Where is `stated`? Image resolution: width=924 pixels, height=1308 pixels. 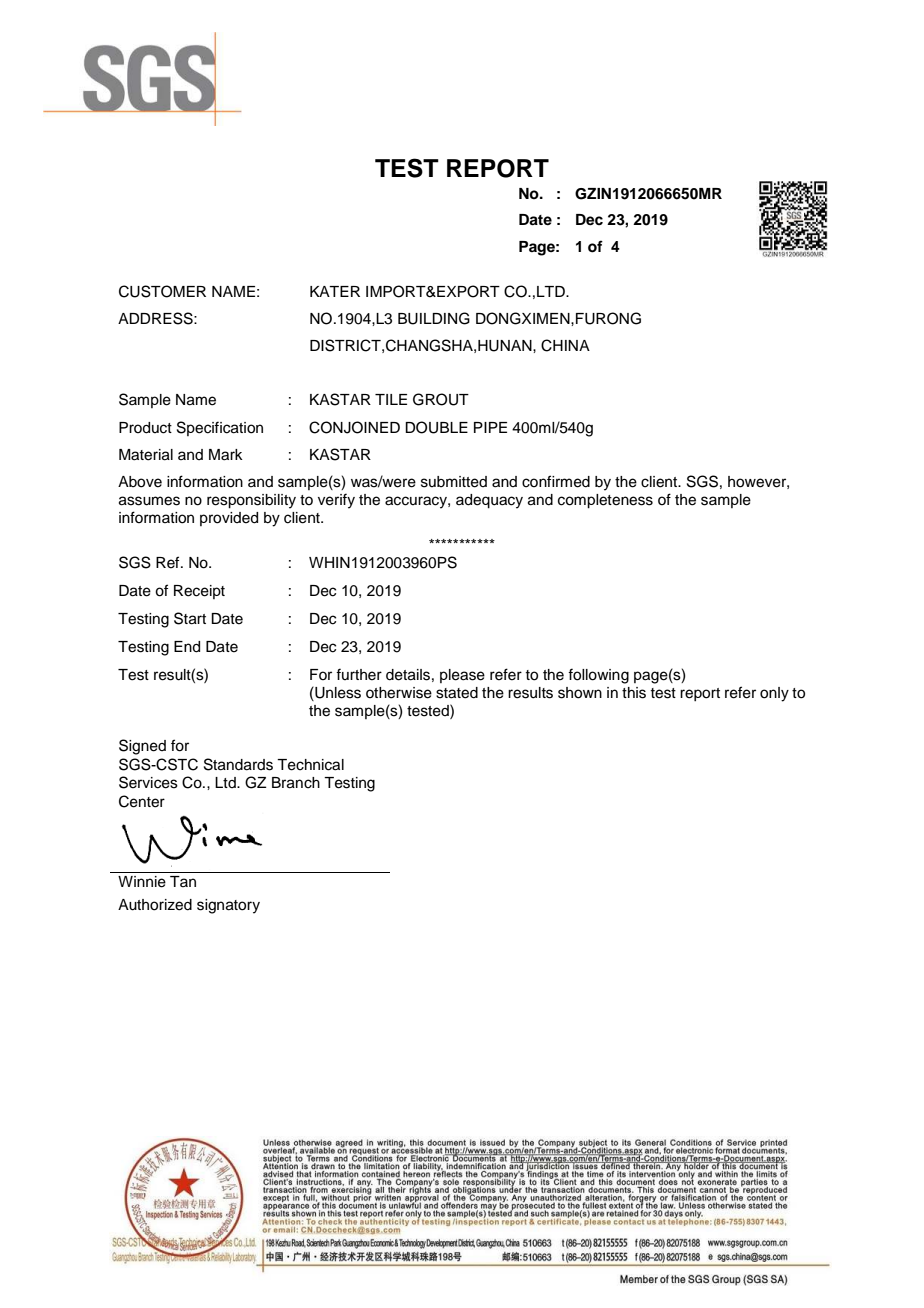
stated is located at coordinates (457, 693).
